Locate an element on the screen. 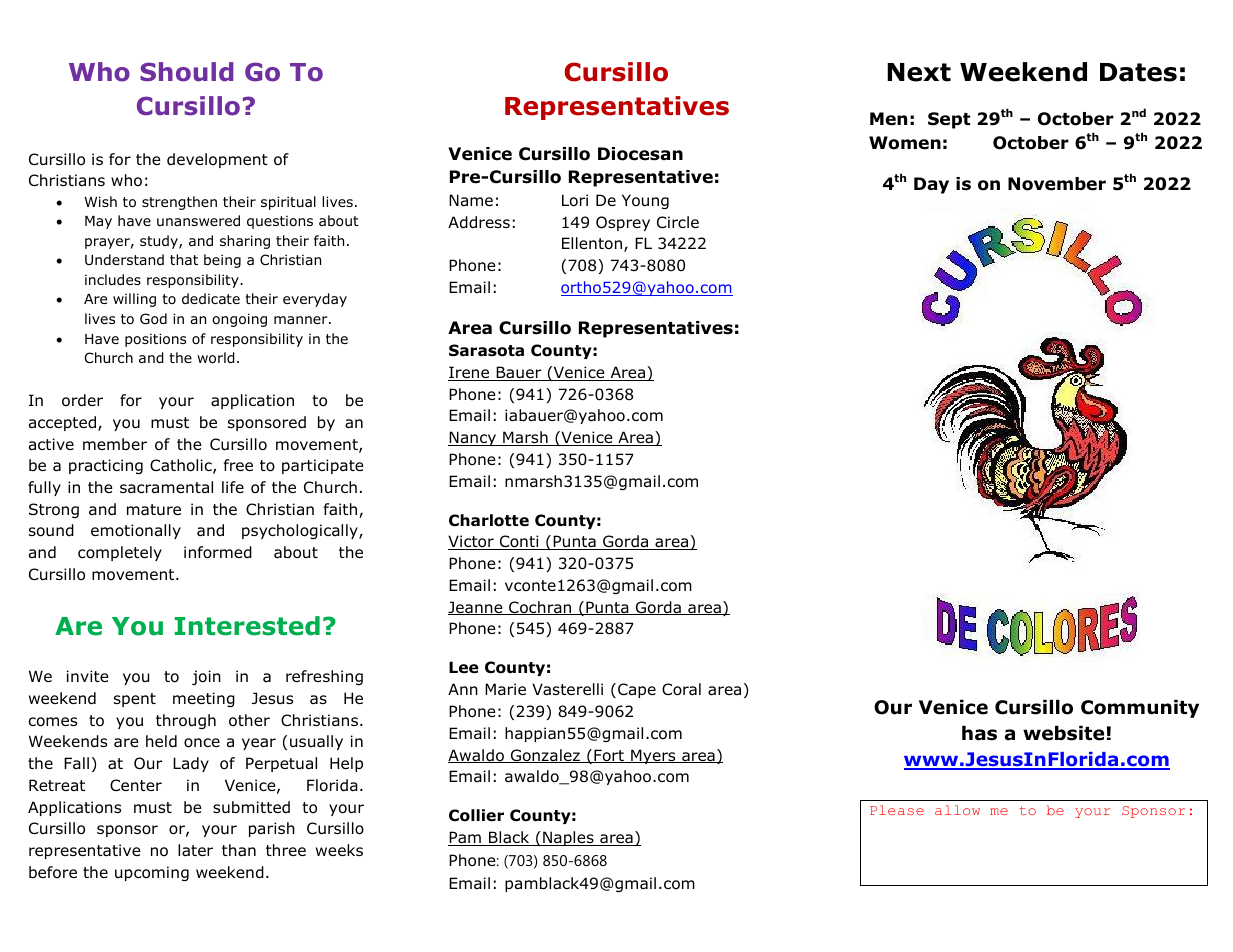 The height and width of the screenshot is (952, 1233). Conti is located at coordinates (519, 542).
